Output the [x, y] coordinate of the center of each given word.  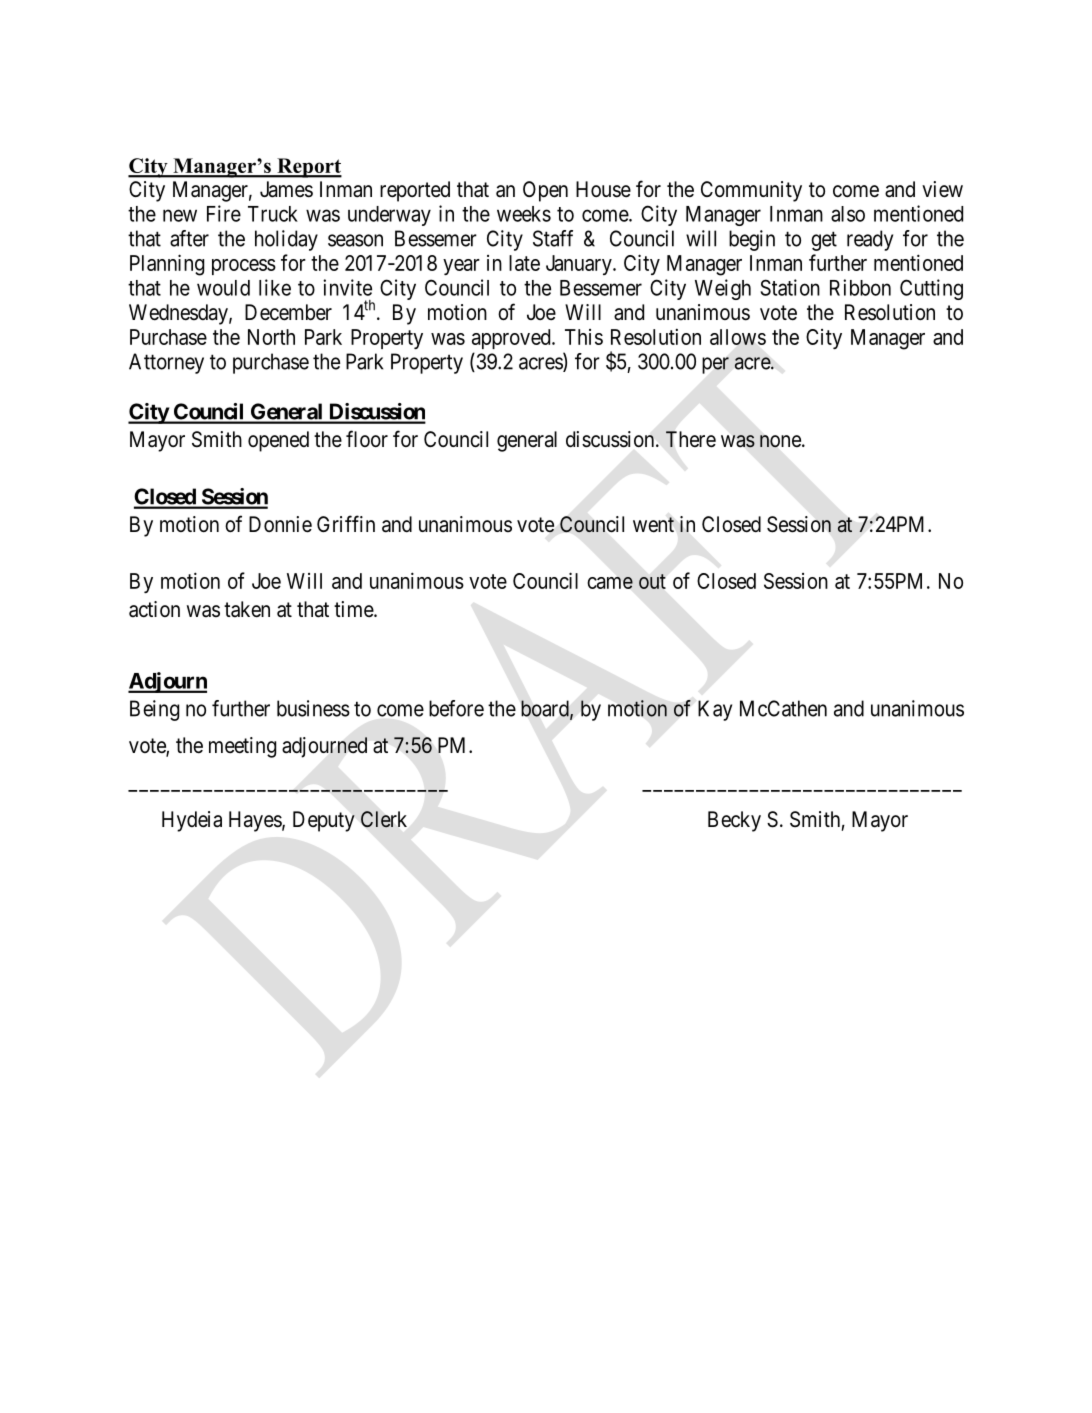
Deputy [324, 821]
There [691, 439]
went [653, 525]
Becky [734, 821]
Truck [273, 214]
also [848, 214]
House [603, 189]
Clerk [384, 819]
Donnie [280, 524]
